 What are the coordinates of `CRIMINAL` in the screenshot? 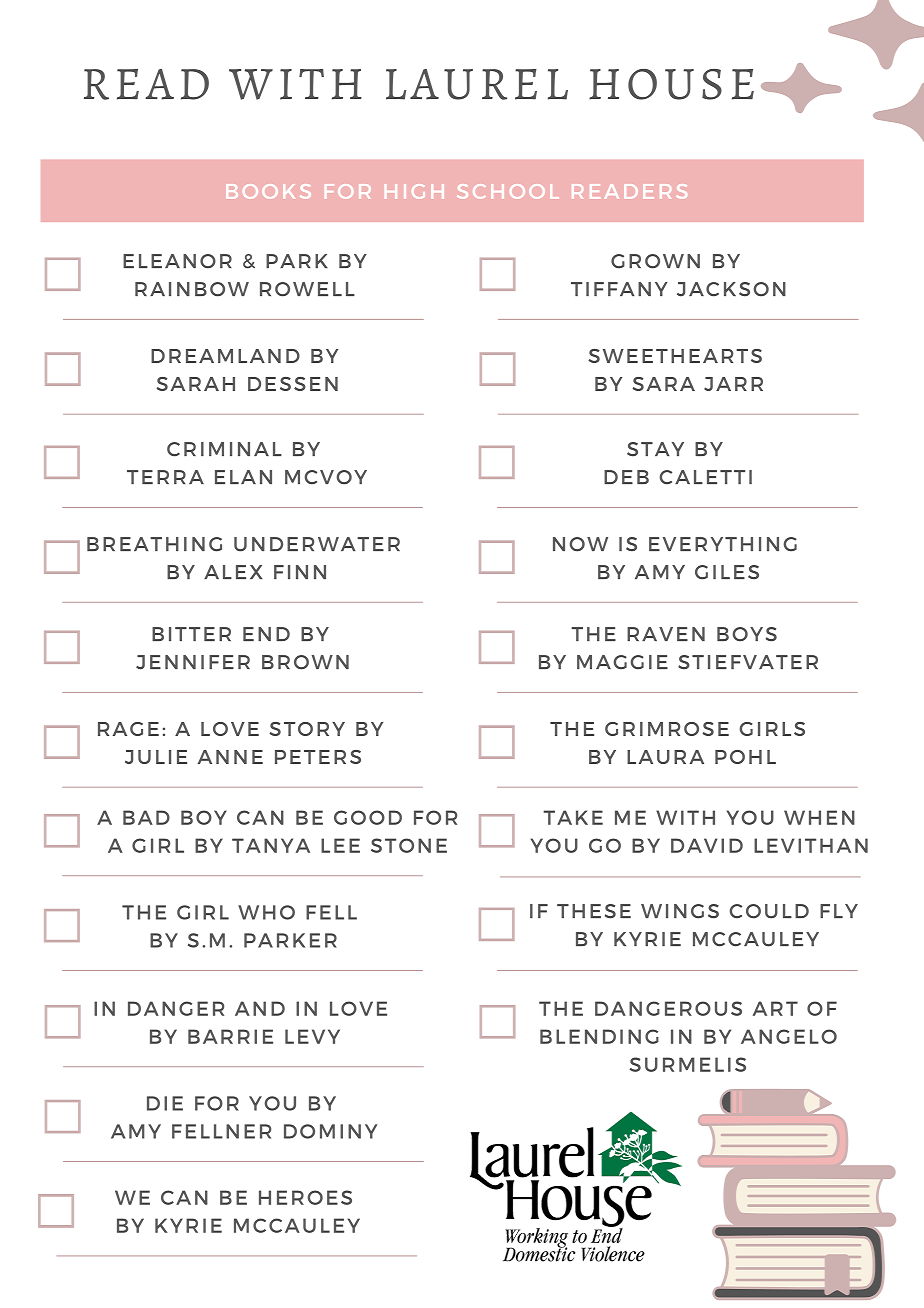 It's located at (224, 449).
